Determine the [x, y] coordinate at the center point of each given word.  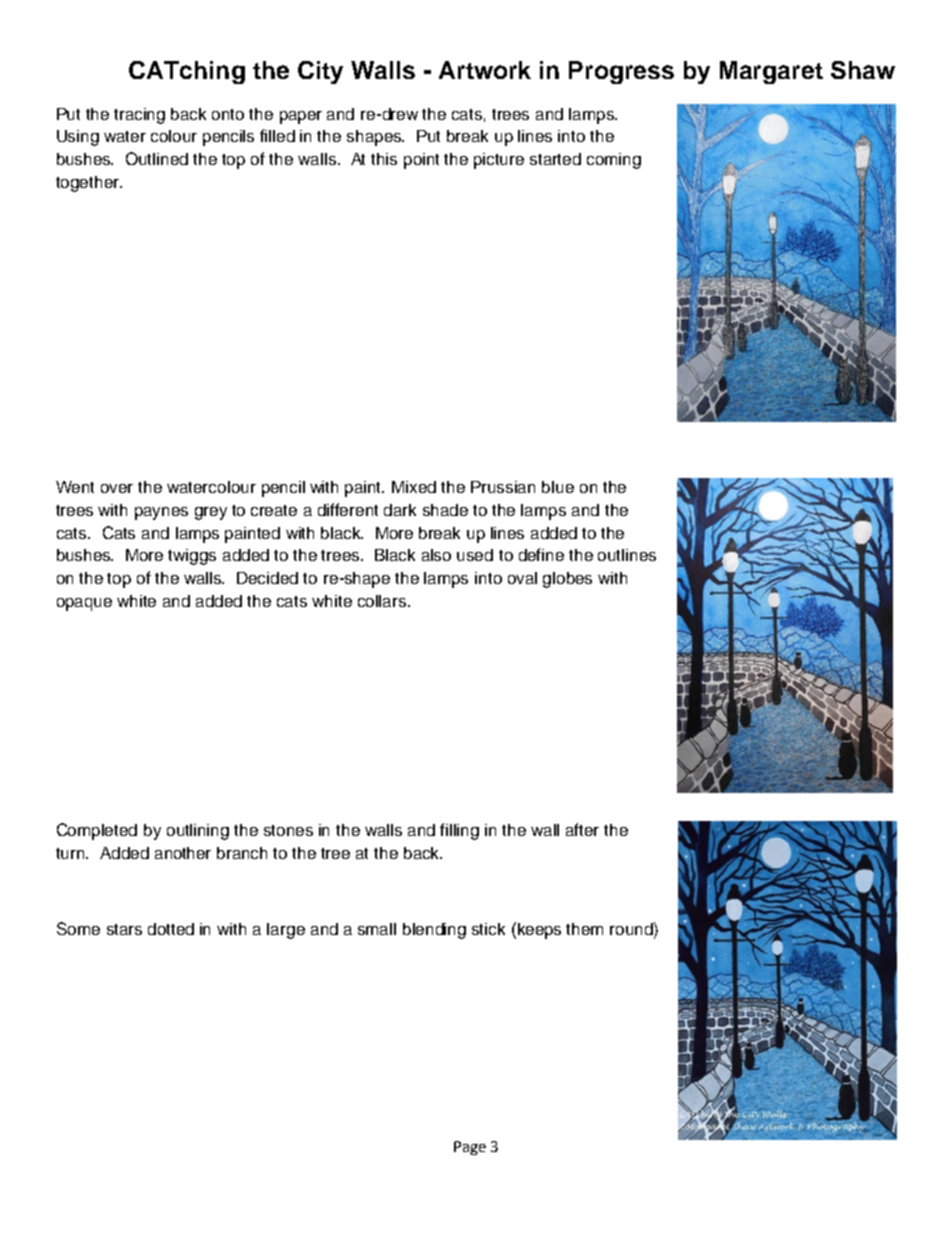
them [584, 929]
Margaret [771, 72]
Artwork [485, 70]
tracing [139, 116]
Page [470, 1148]
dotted [171, 929]
